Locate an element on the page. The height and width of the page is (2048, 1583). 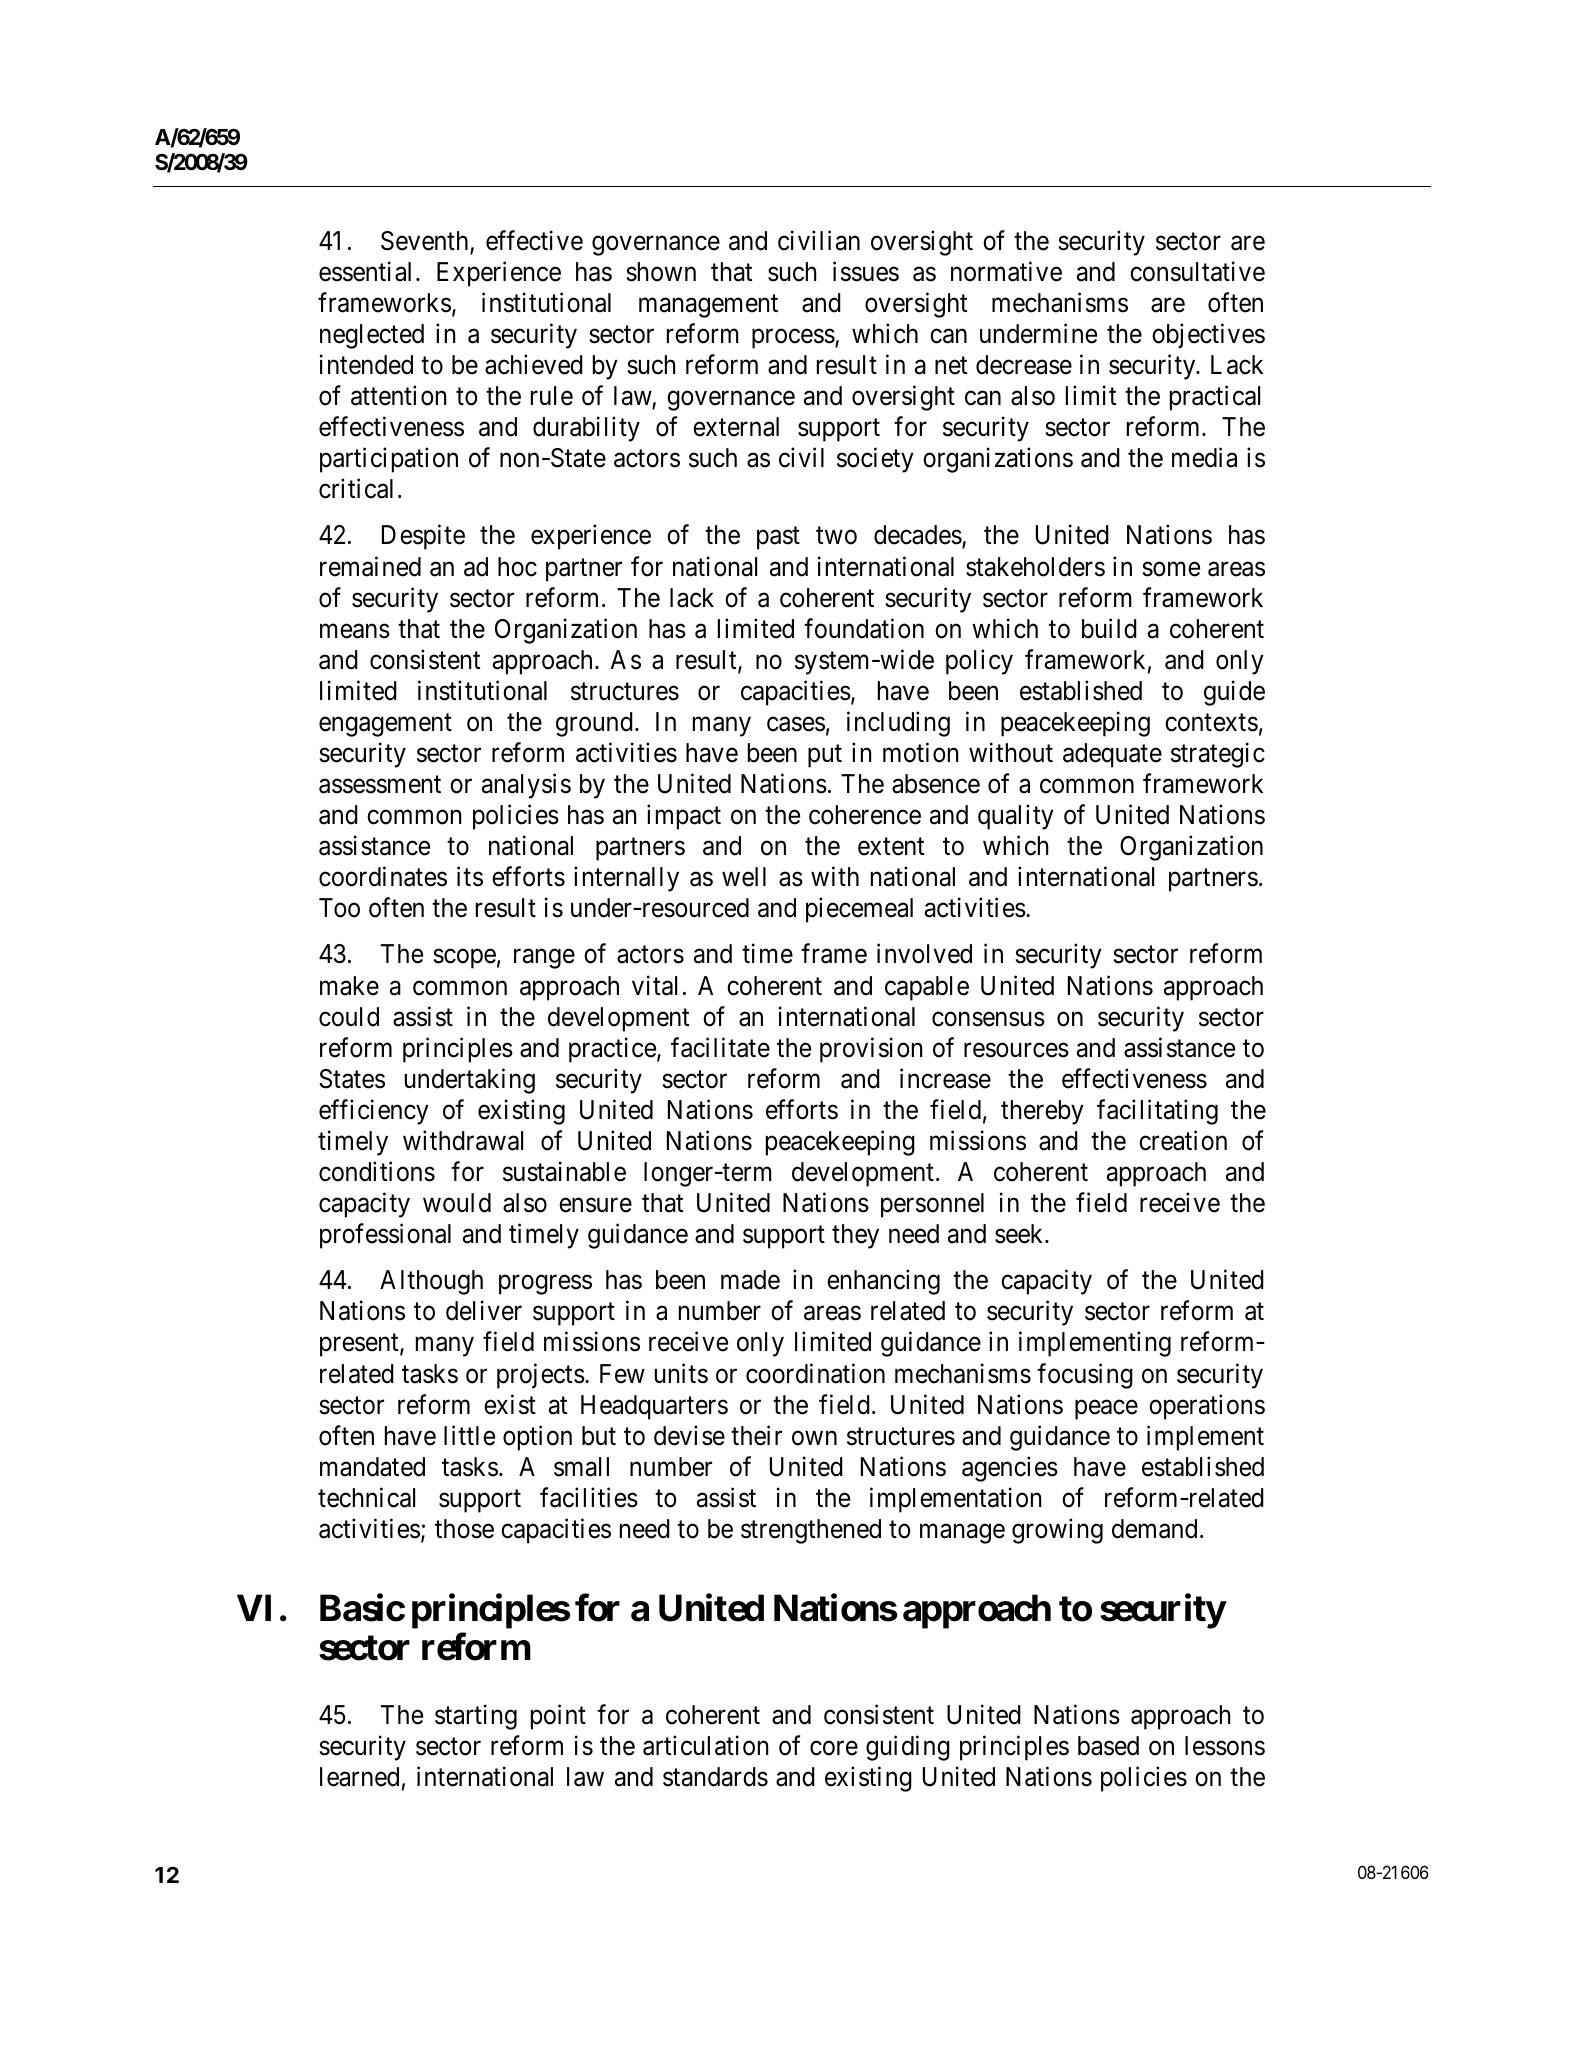
consultative is located at coordinates (1197, 271).
